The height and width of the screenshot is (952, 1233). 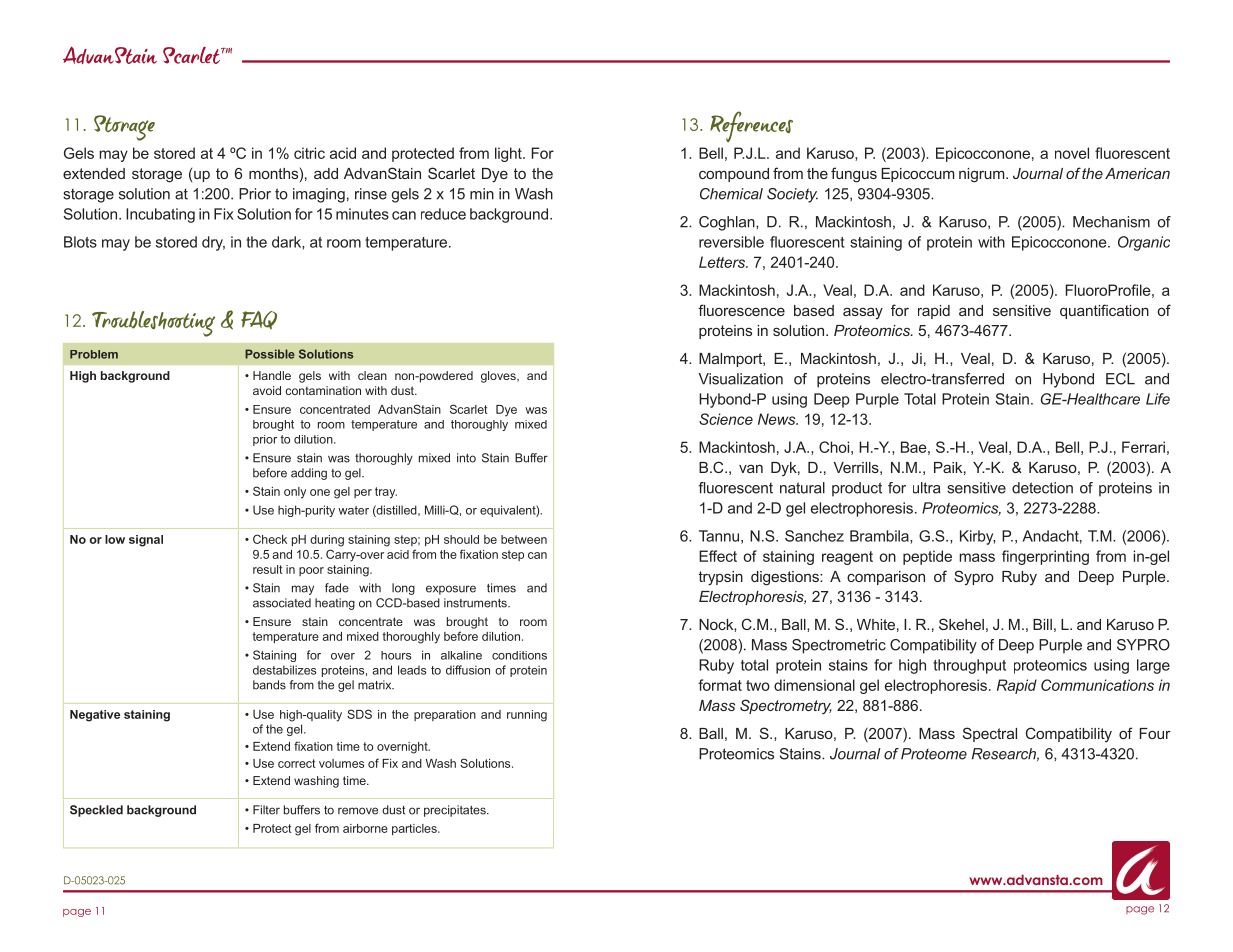 What do you see at coordinates (295, 493) in the screenshot?
I see `only` at bounding box center [295, 493].
